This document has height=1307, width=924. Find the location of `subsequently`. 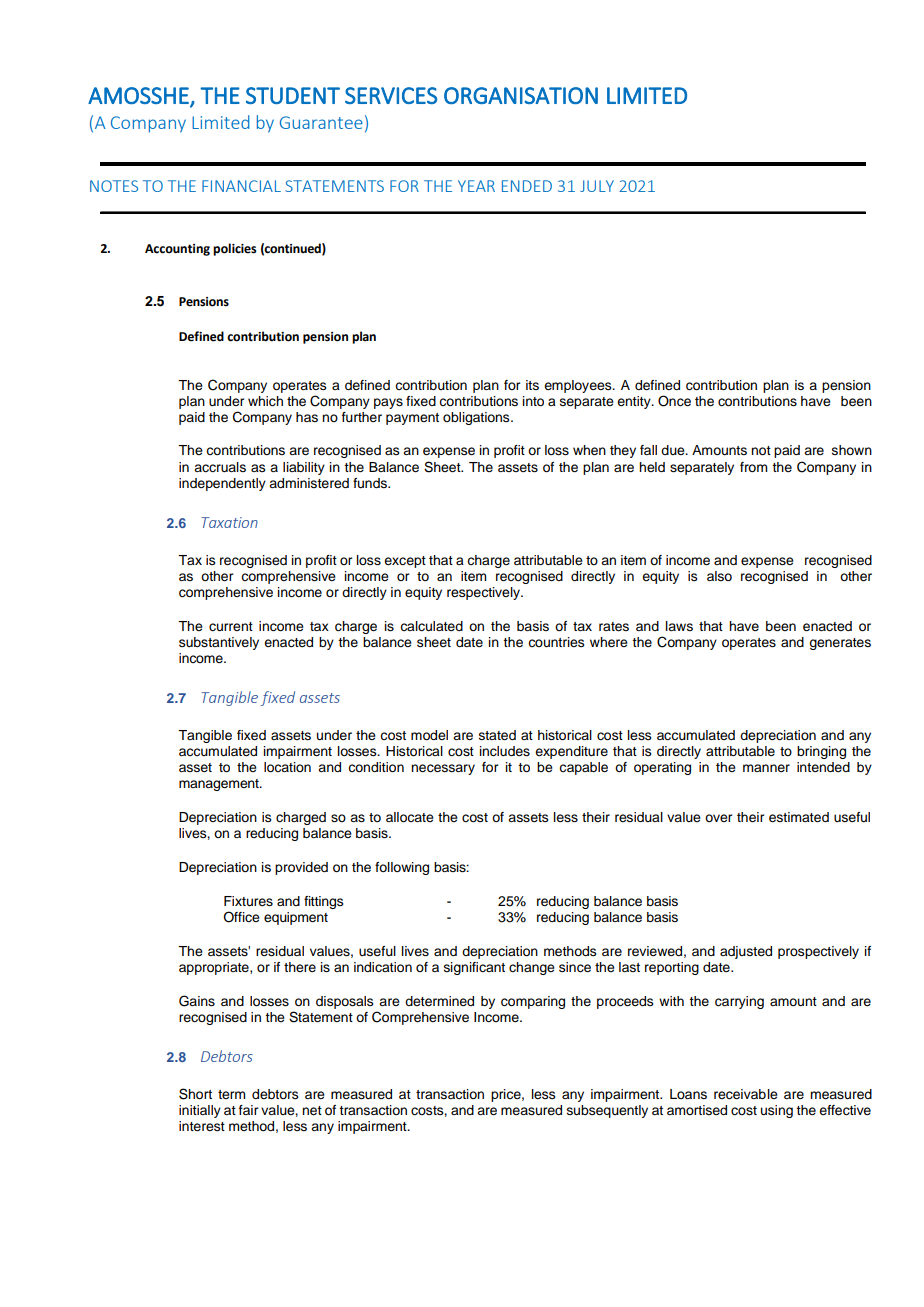

subsequently is located at coordinates (607, 1111).
